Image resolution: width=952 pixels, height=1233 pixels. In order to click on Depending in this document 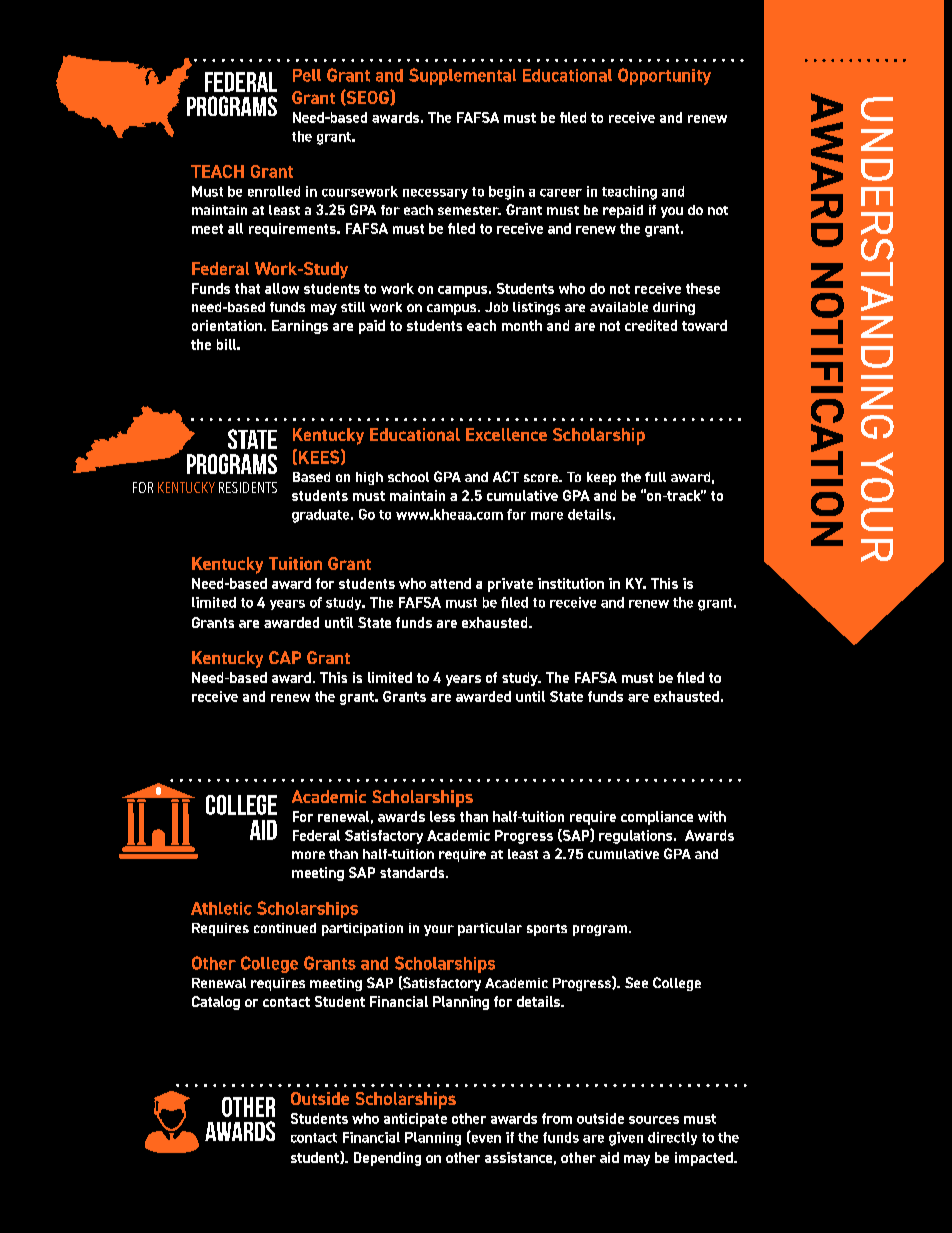, I will do `click(387, 1159)`.
